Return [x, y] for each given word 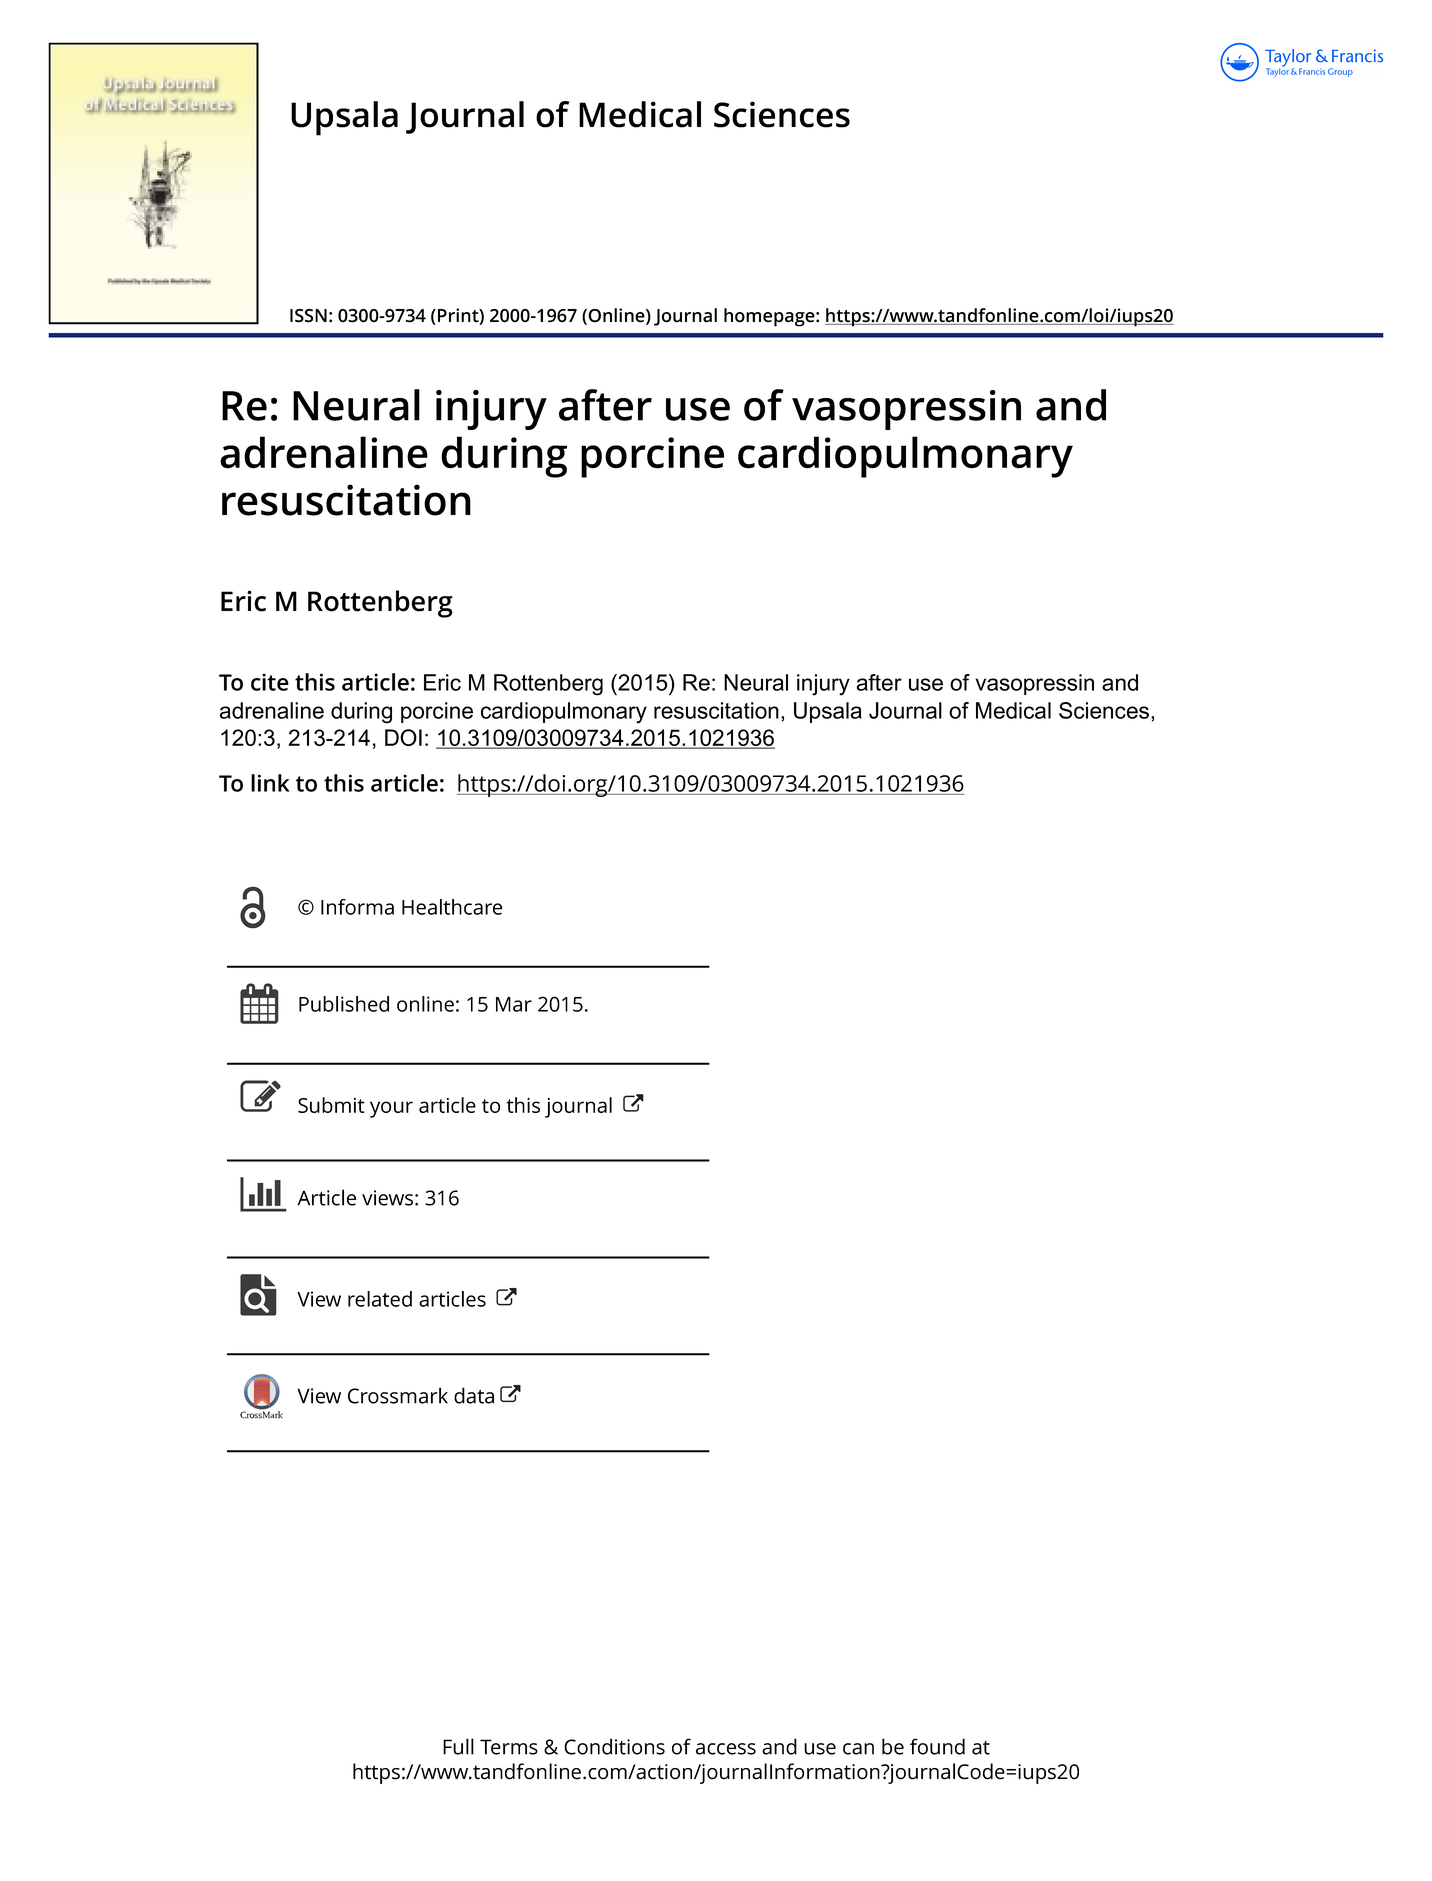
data [474, 1395]
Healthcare [452, 907]
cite [270, 682]
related [380, 1299]
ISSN [308, 316]
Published [344, 1004]
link [270, 783]
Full [458, 1746]
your [391, 1109]
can [858, 1749]
